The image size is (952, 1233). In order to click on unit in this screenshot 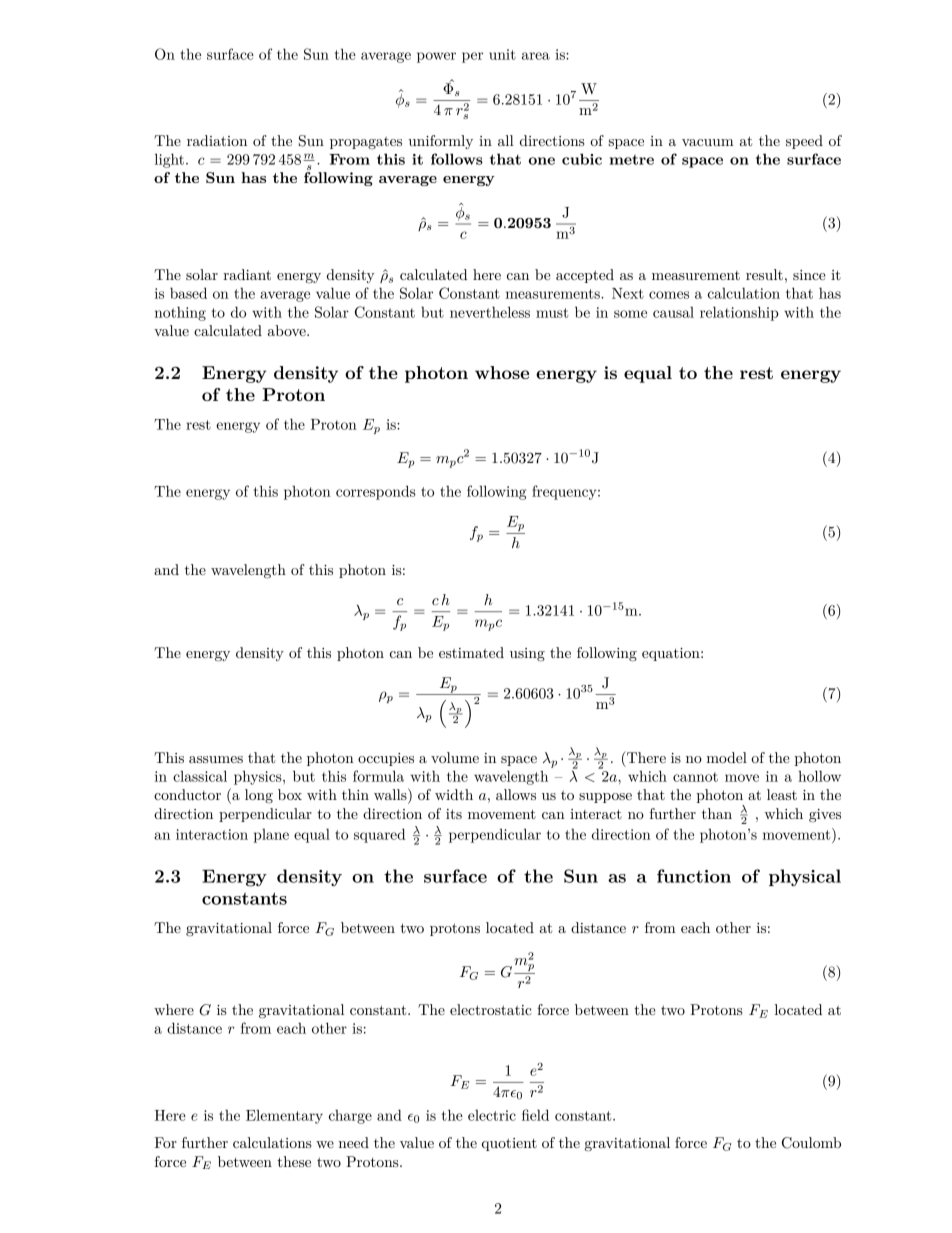, I will do `click(502, 54)`.
